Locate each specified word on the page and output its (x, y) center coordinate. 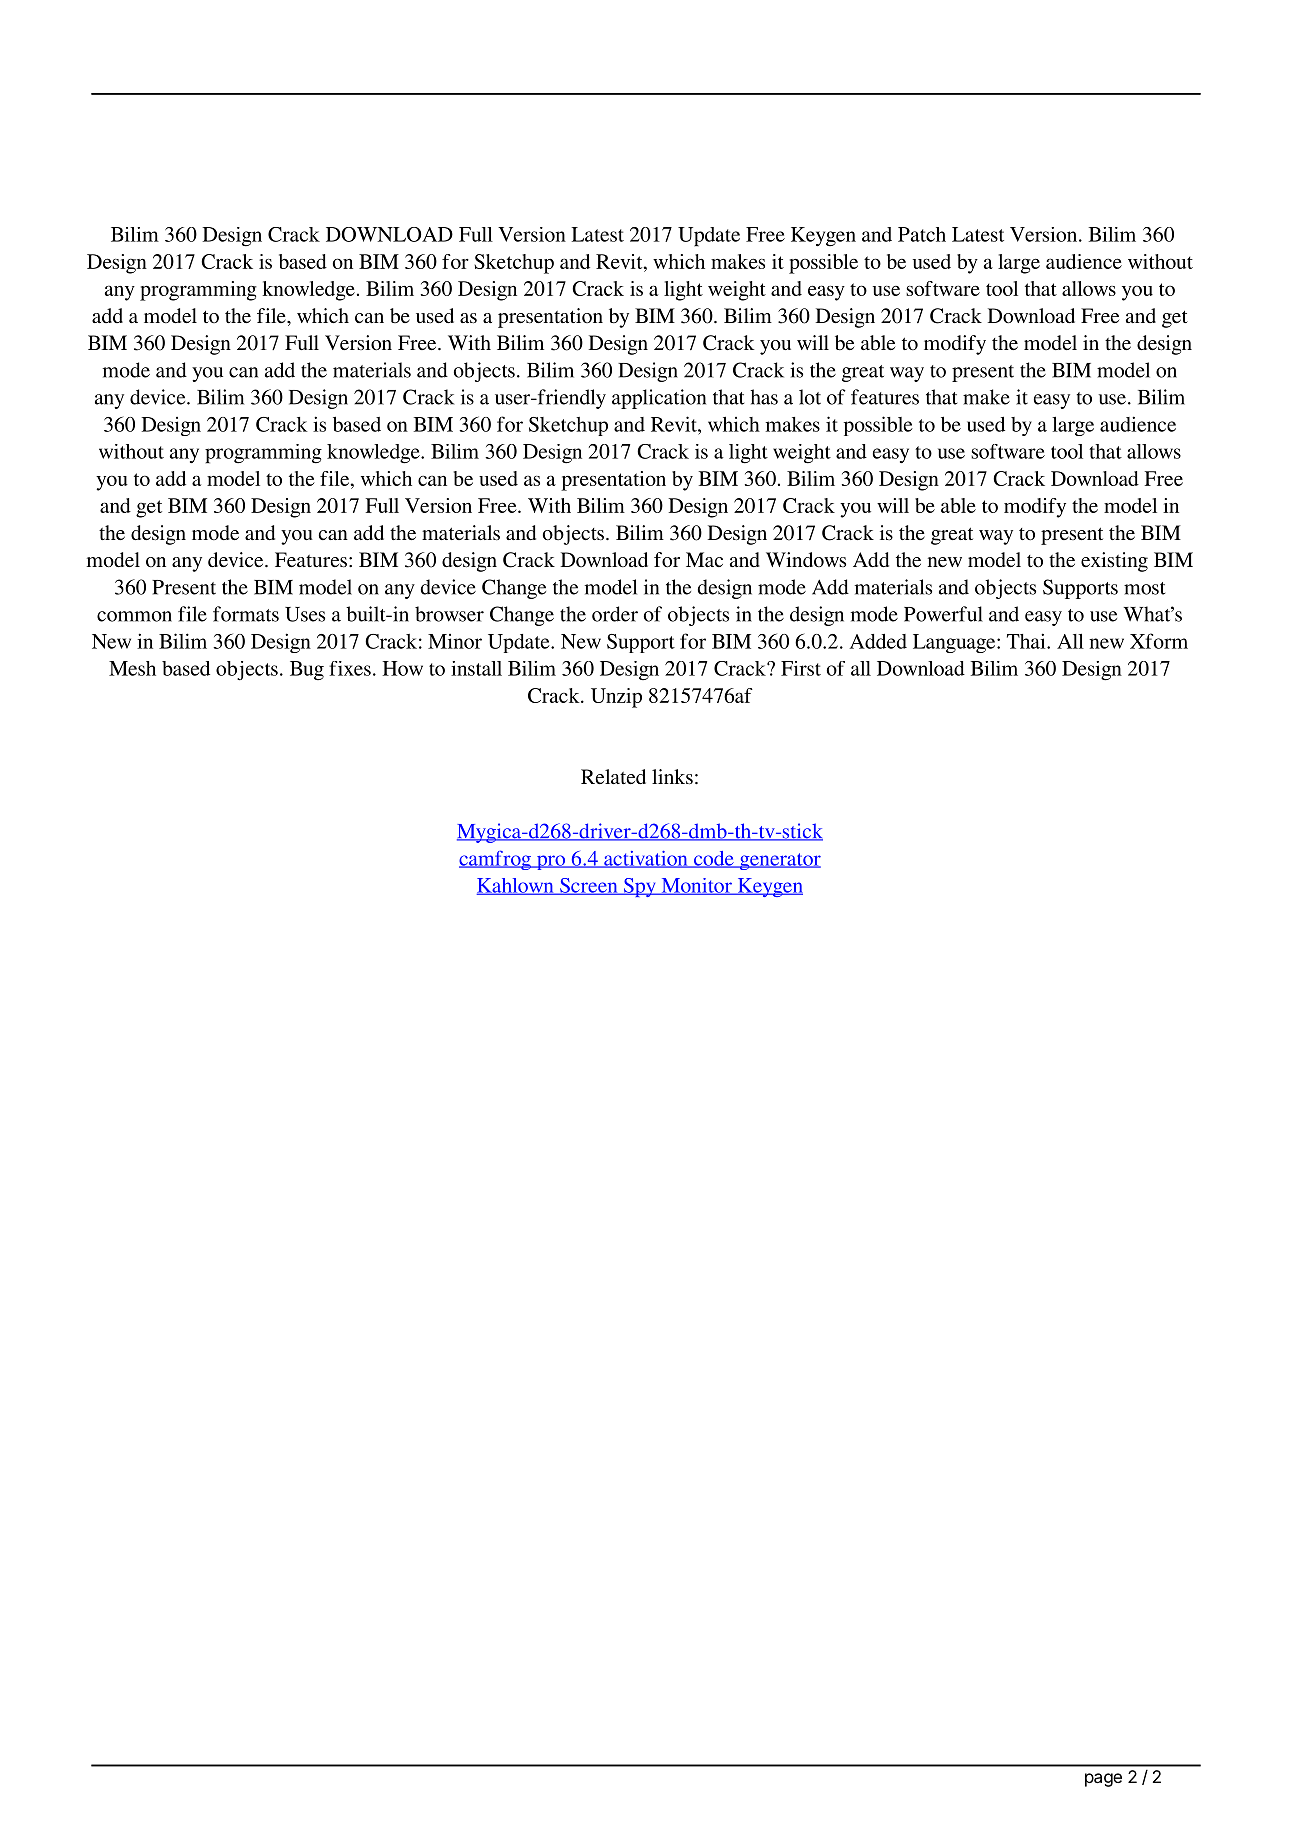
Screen (589, 886)
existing (1114, 562)
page (1103, 1780)
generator (779, 861)
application (659, 399)
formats (246, 614)
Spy (639, 887)
